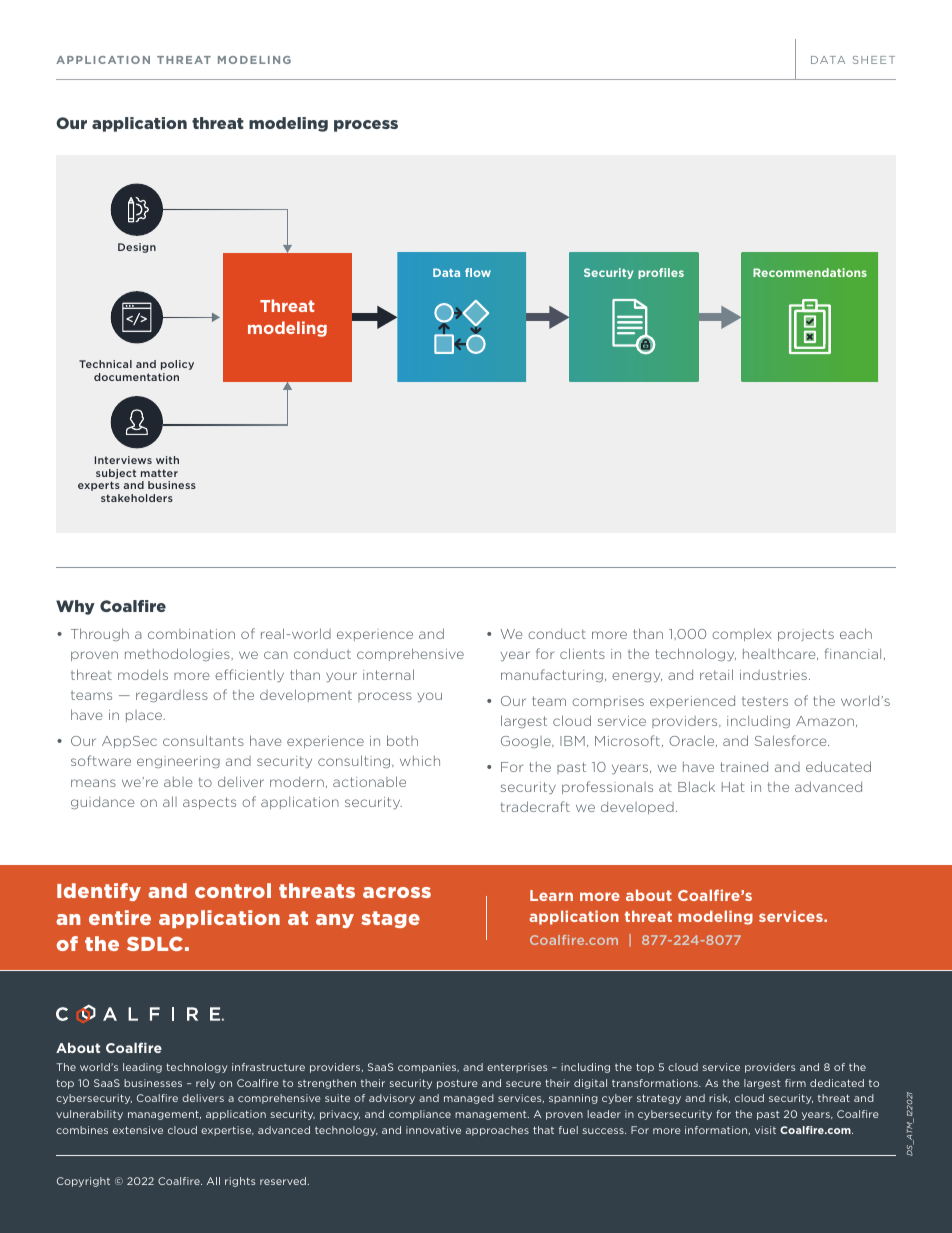 The width and height of the screenshot is (952, 1233). Describe the element at coordinates (535, 806) in the screenshot. I see `tradecraft` at that location.
